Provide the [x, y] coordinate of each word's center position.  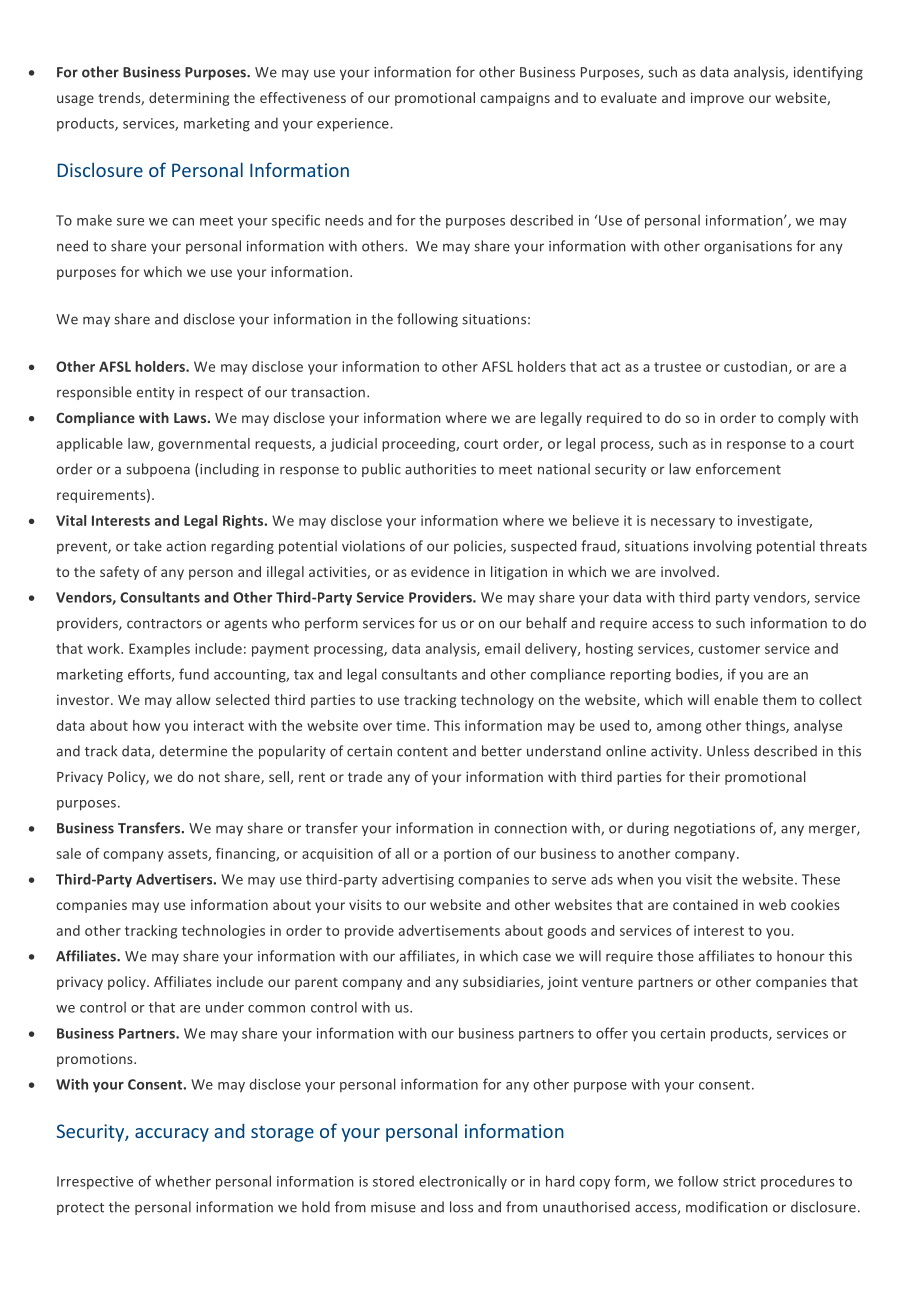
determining [189, 99]
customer [729, 649]
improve [717, 99]
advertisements [449, 930]
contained [705, 904]
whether [183, 1181]
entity [156, 393]
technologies [223, 932]
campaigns [515, 99]
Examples [159, 650]
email [502, 648]
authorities [440, 469]
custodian [757, 367]
